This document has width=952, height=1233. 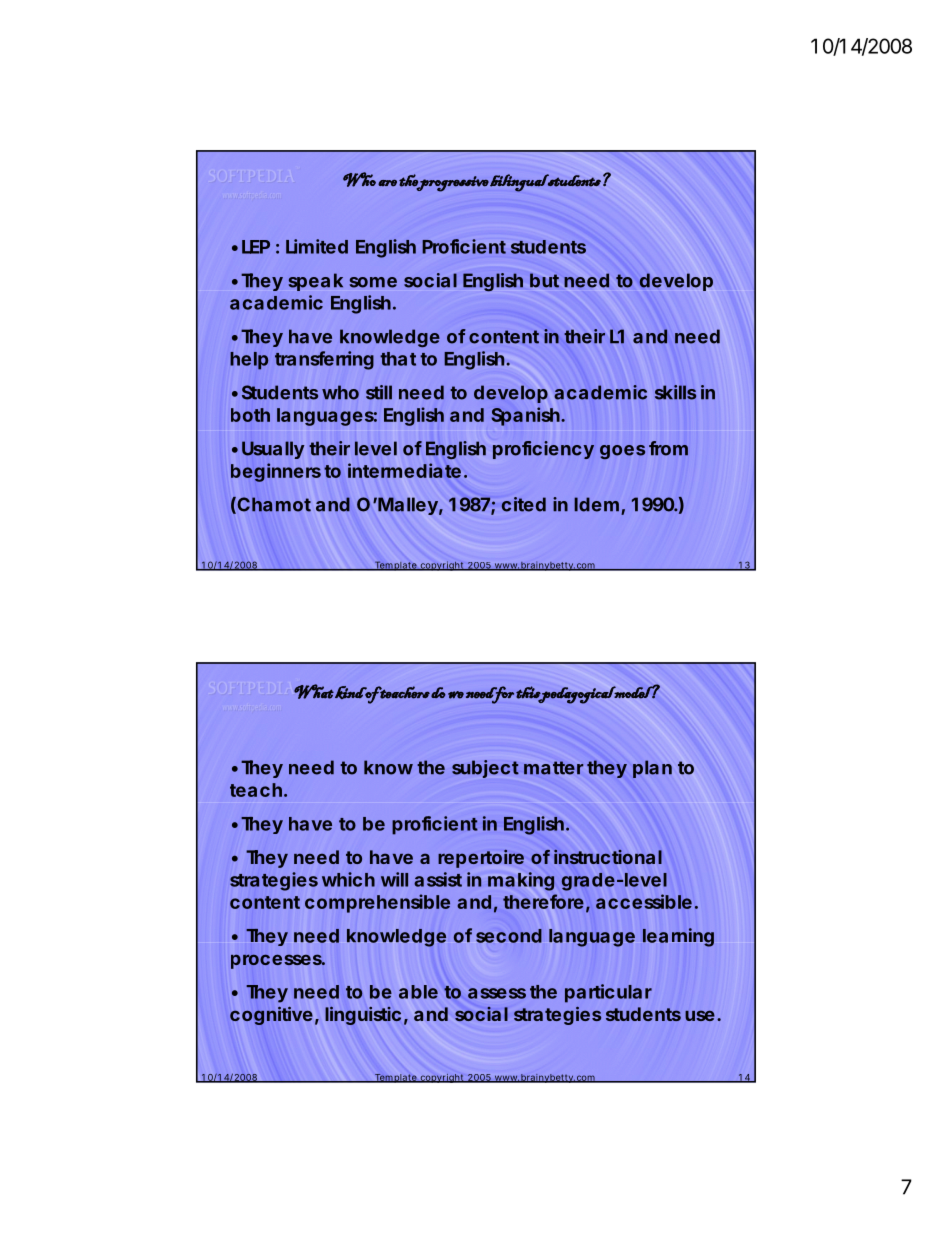 I want to click on processes, so click(x=277, y=961).
